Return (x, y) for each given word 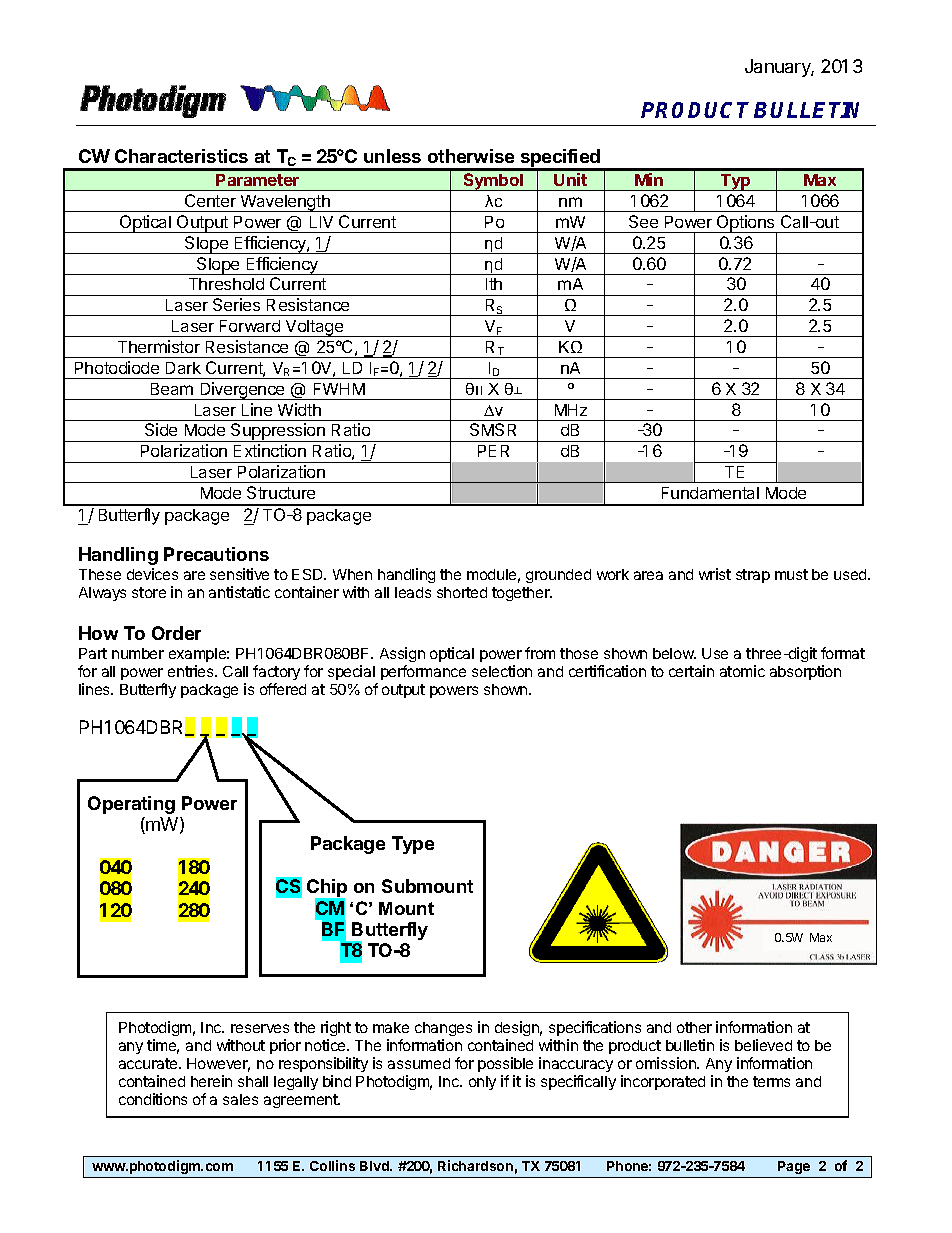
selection (502, 671)
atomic (742, 671)
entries (192, 671)
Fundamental (710, 493)
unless (392, 156)
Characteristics (181, 156)
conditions (153, 1099)
